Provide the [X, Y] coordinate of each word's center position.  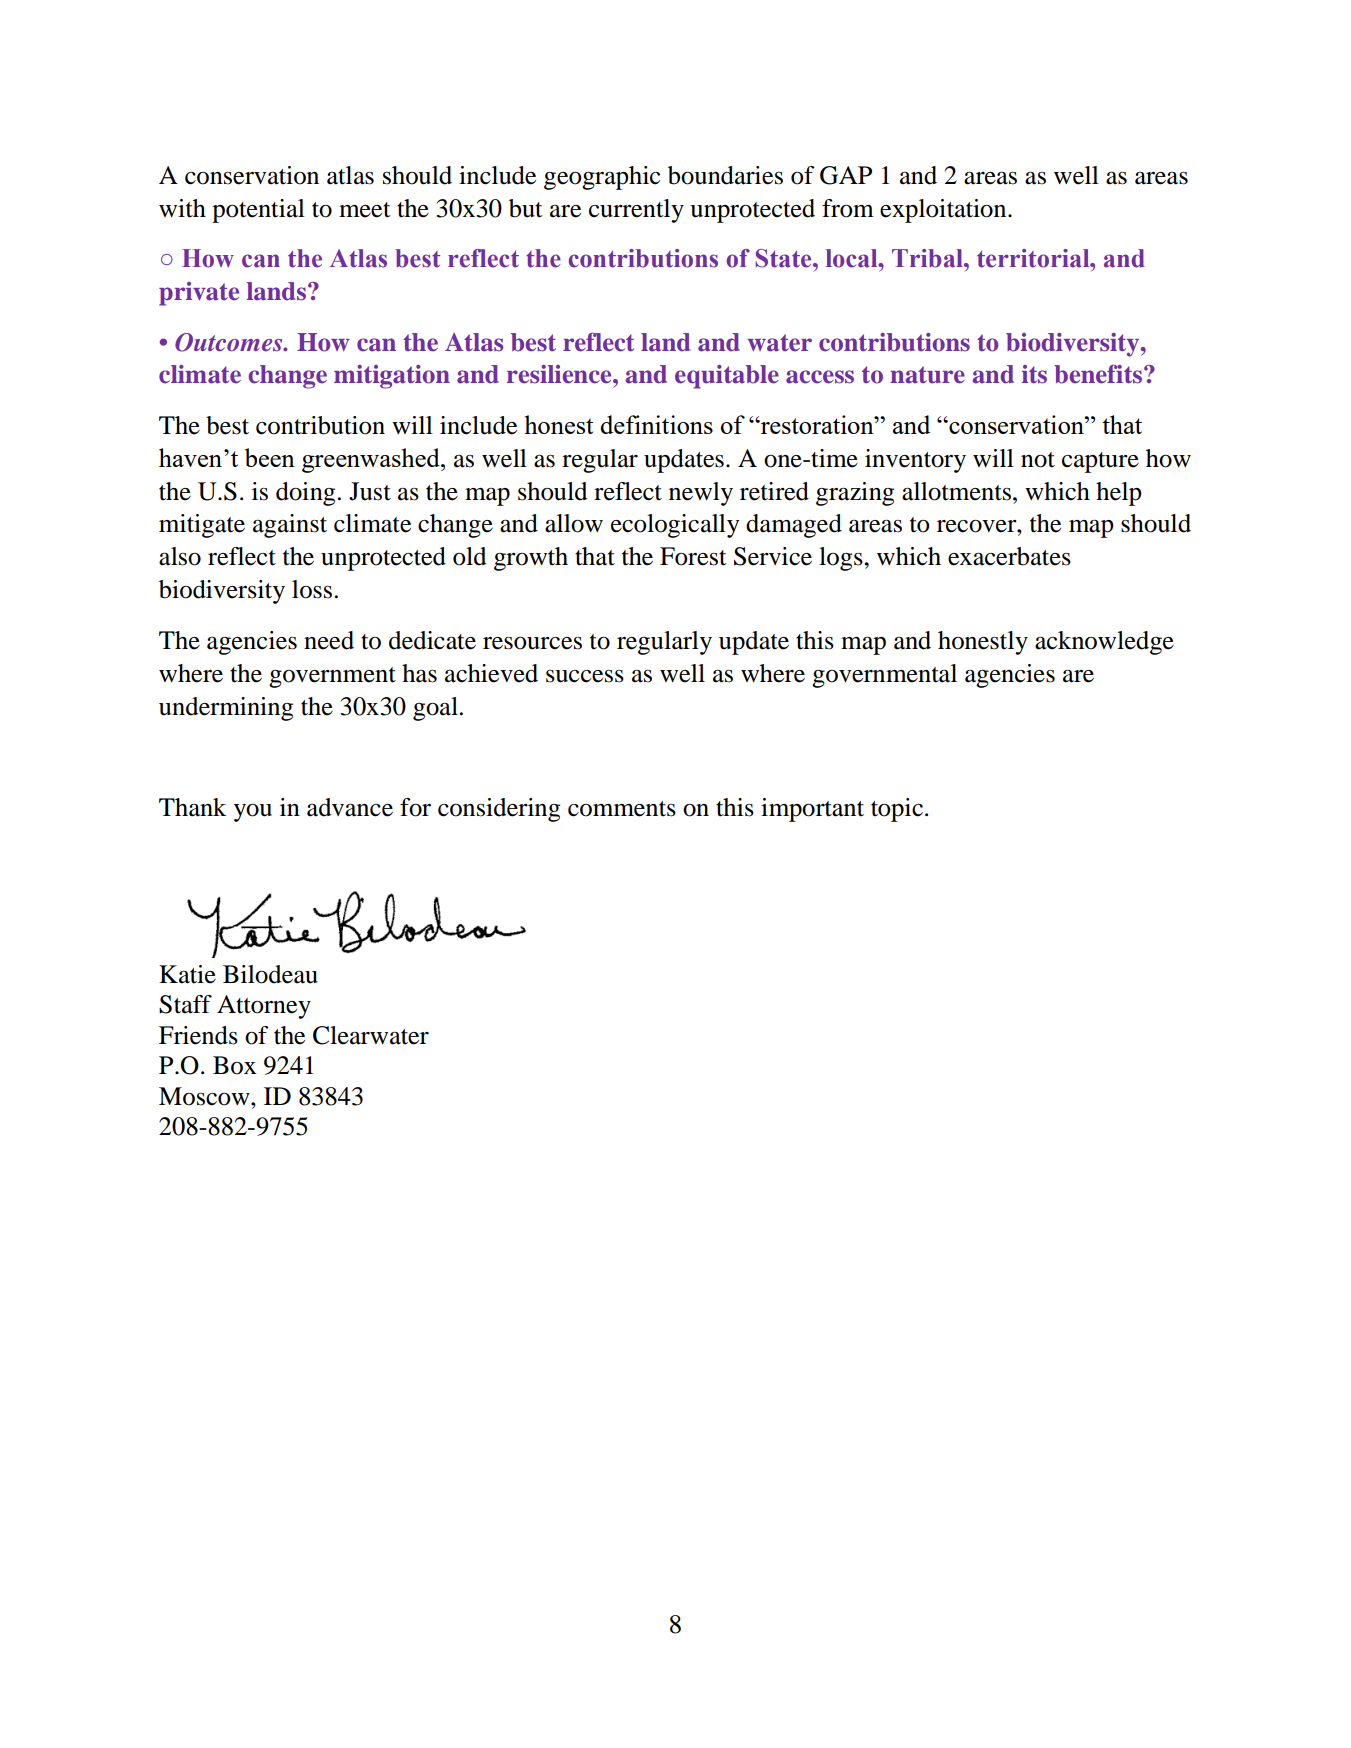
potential [258, 211]
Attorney [264, 1007]
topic [897, 810]
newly [701, 494]
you [253, 813]
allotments [956, 491]
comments [622, 809]
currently [636, 211]
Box [235, 1065]
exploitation [944, 211]
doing [305, 494]
